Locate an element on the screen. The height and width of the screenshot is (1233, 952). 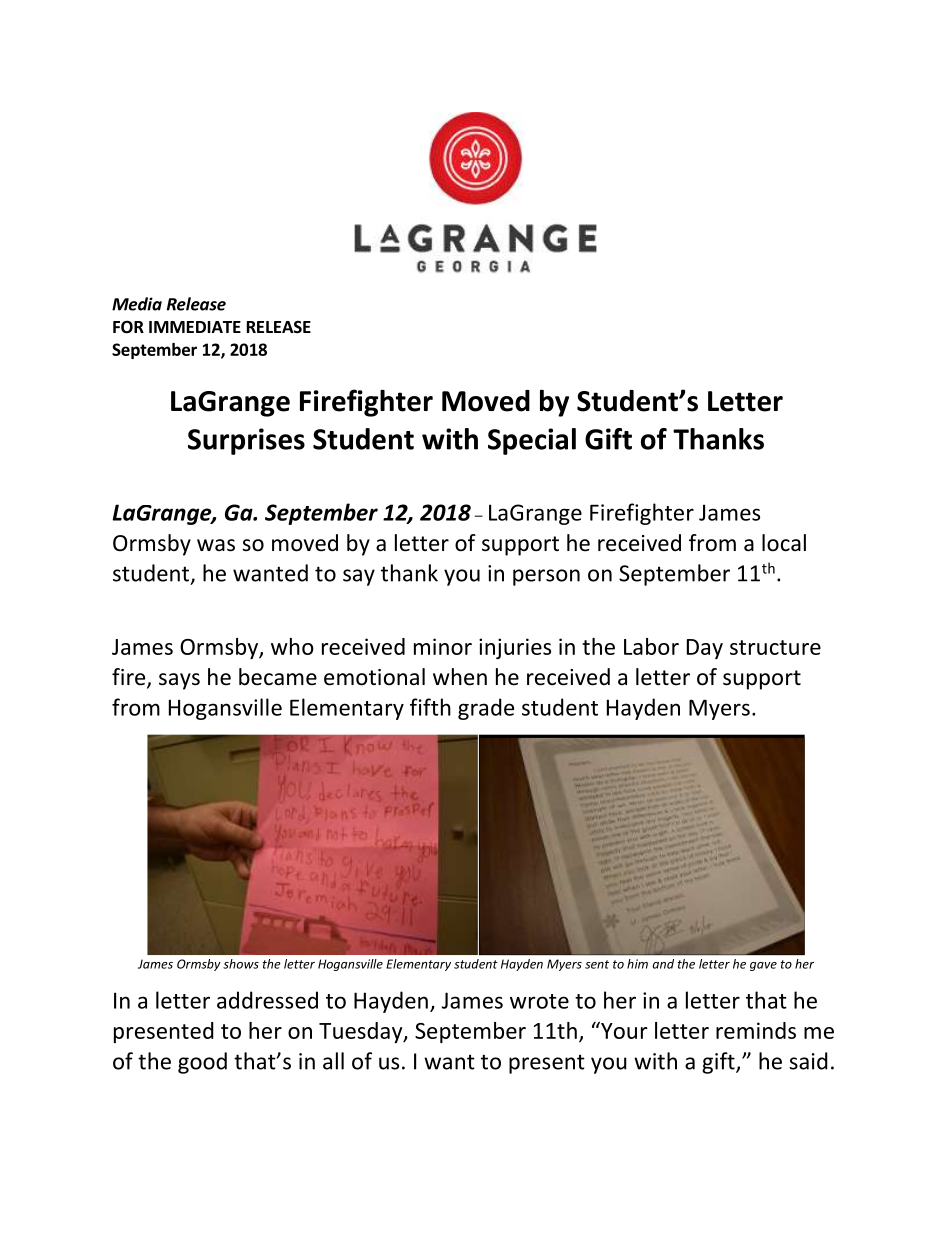
FOR is located at coordinates (128, 327).
